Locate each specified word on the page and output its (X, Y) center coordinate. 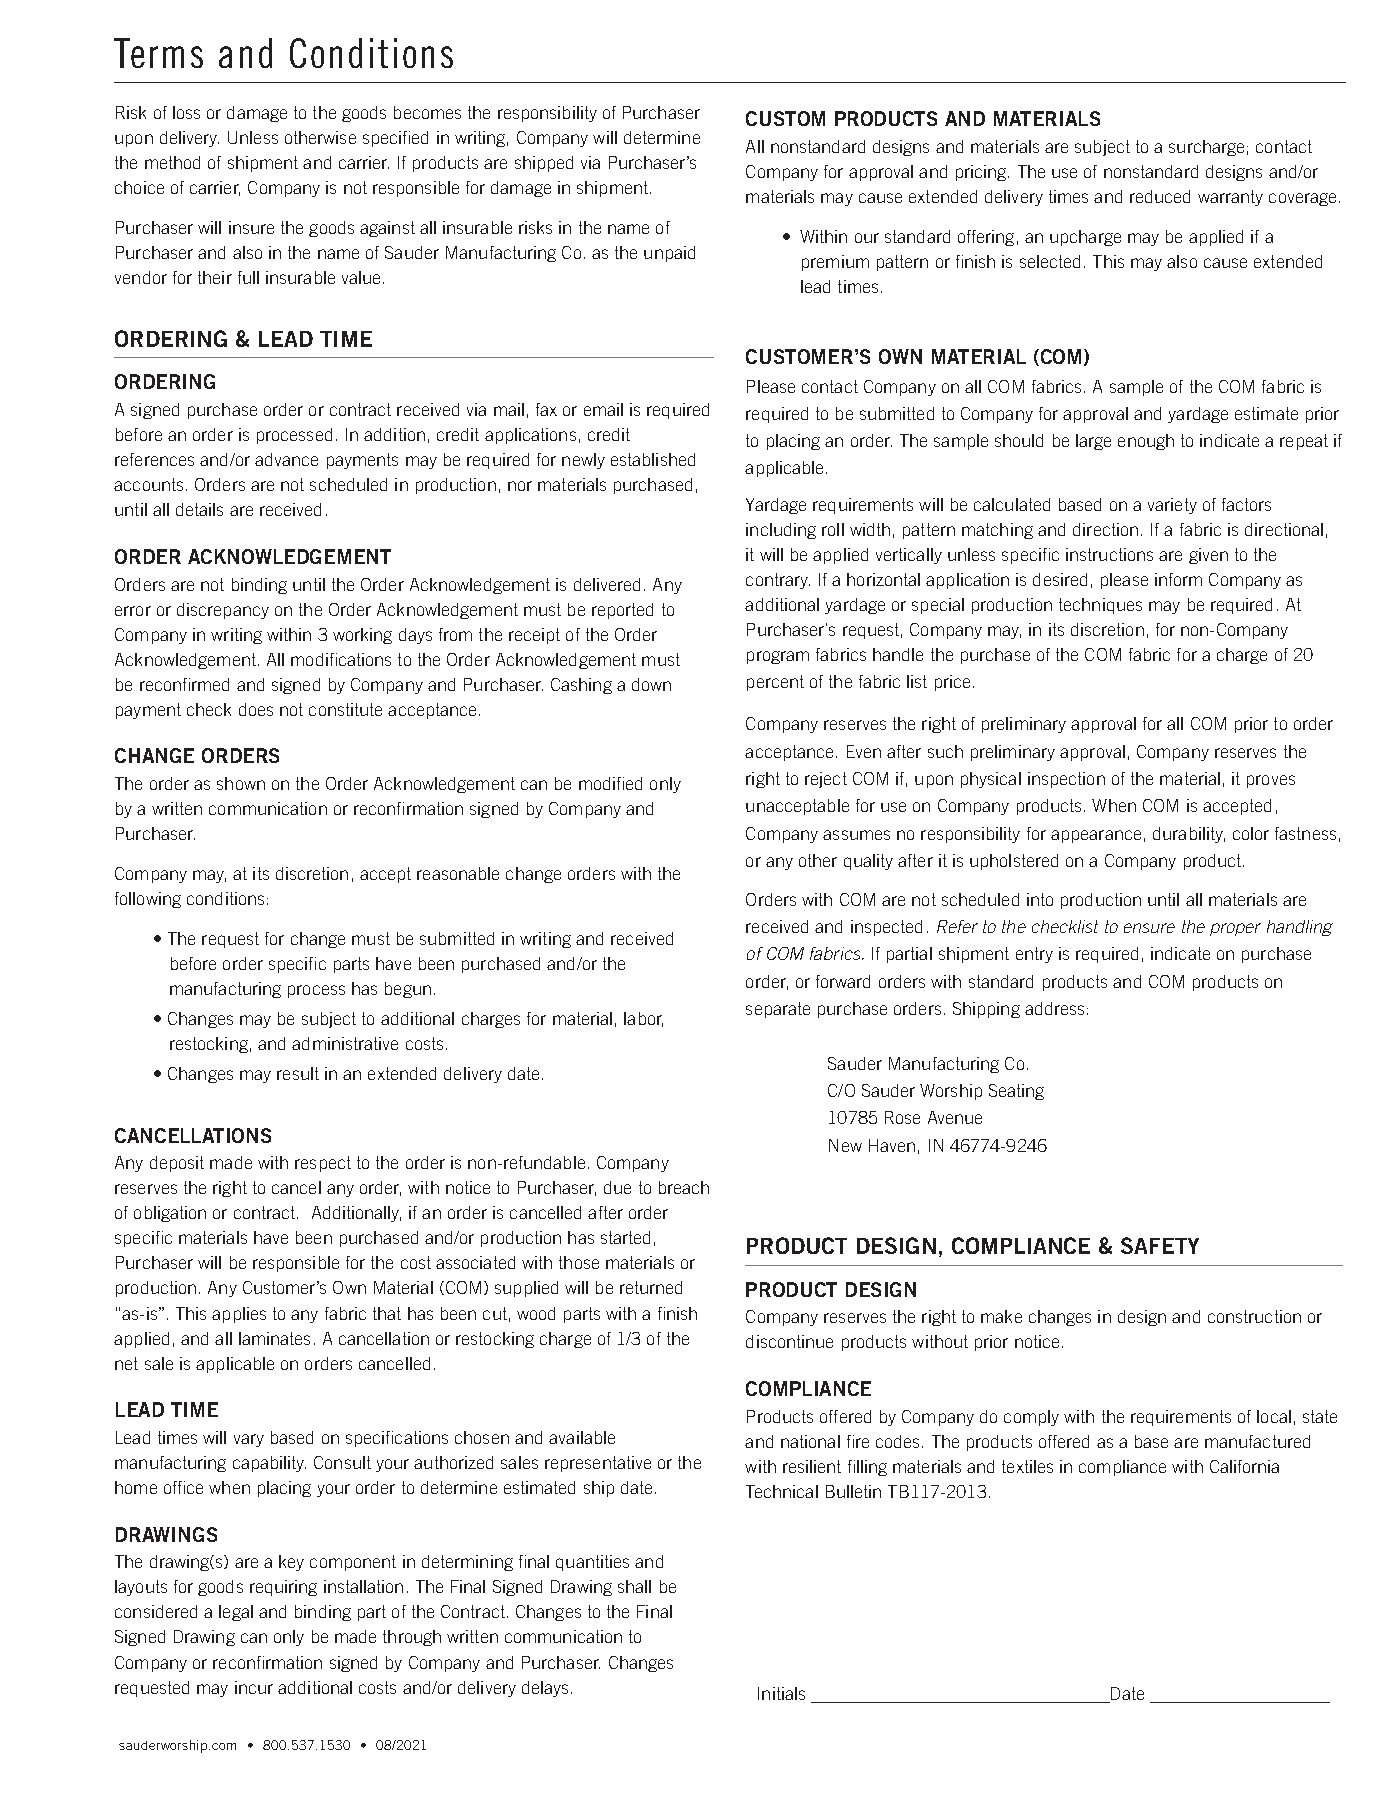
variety (1172, 506)
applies (239, 1315)
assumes (856, 835)
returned (651, 1287)
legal (236, 1613)
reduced (1160, 196)
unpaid (669, 254)
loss (186, 112)
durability (1189, 835)
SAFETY (1160, 1245)
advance (286, 459)
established (653, 459)
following (148, 900)
